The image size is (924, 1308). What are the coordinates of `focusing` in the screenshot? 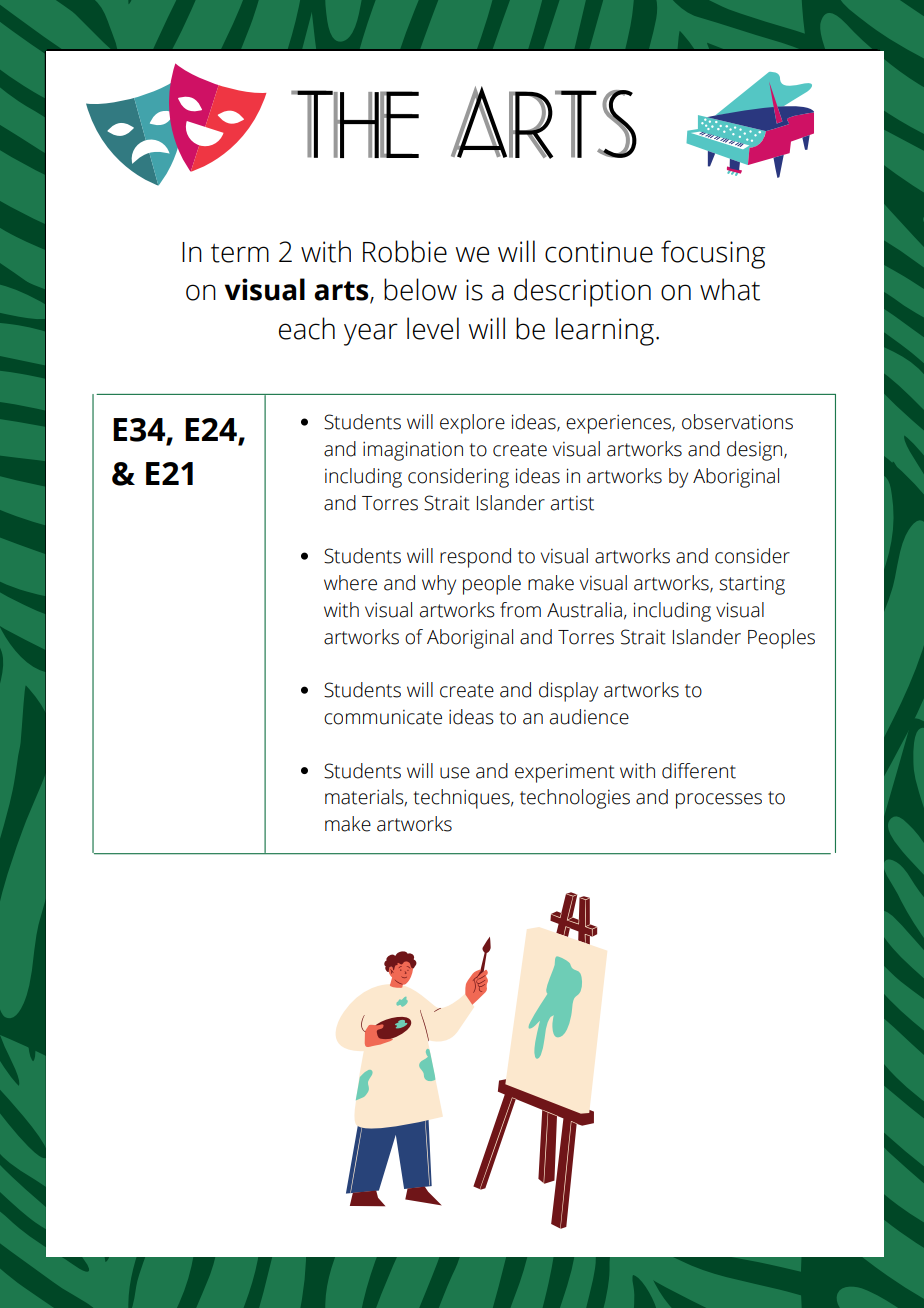 It's located at (713, 254).
